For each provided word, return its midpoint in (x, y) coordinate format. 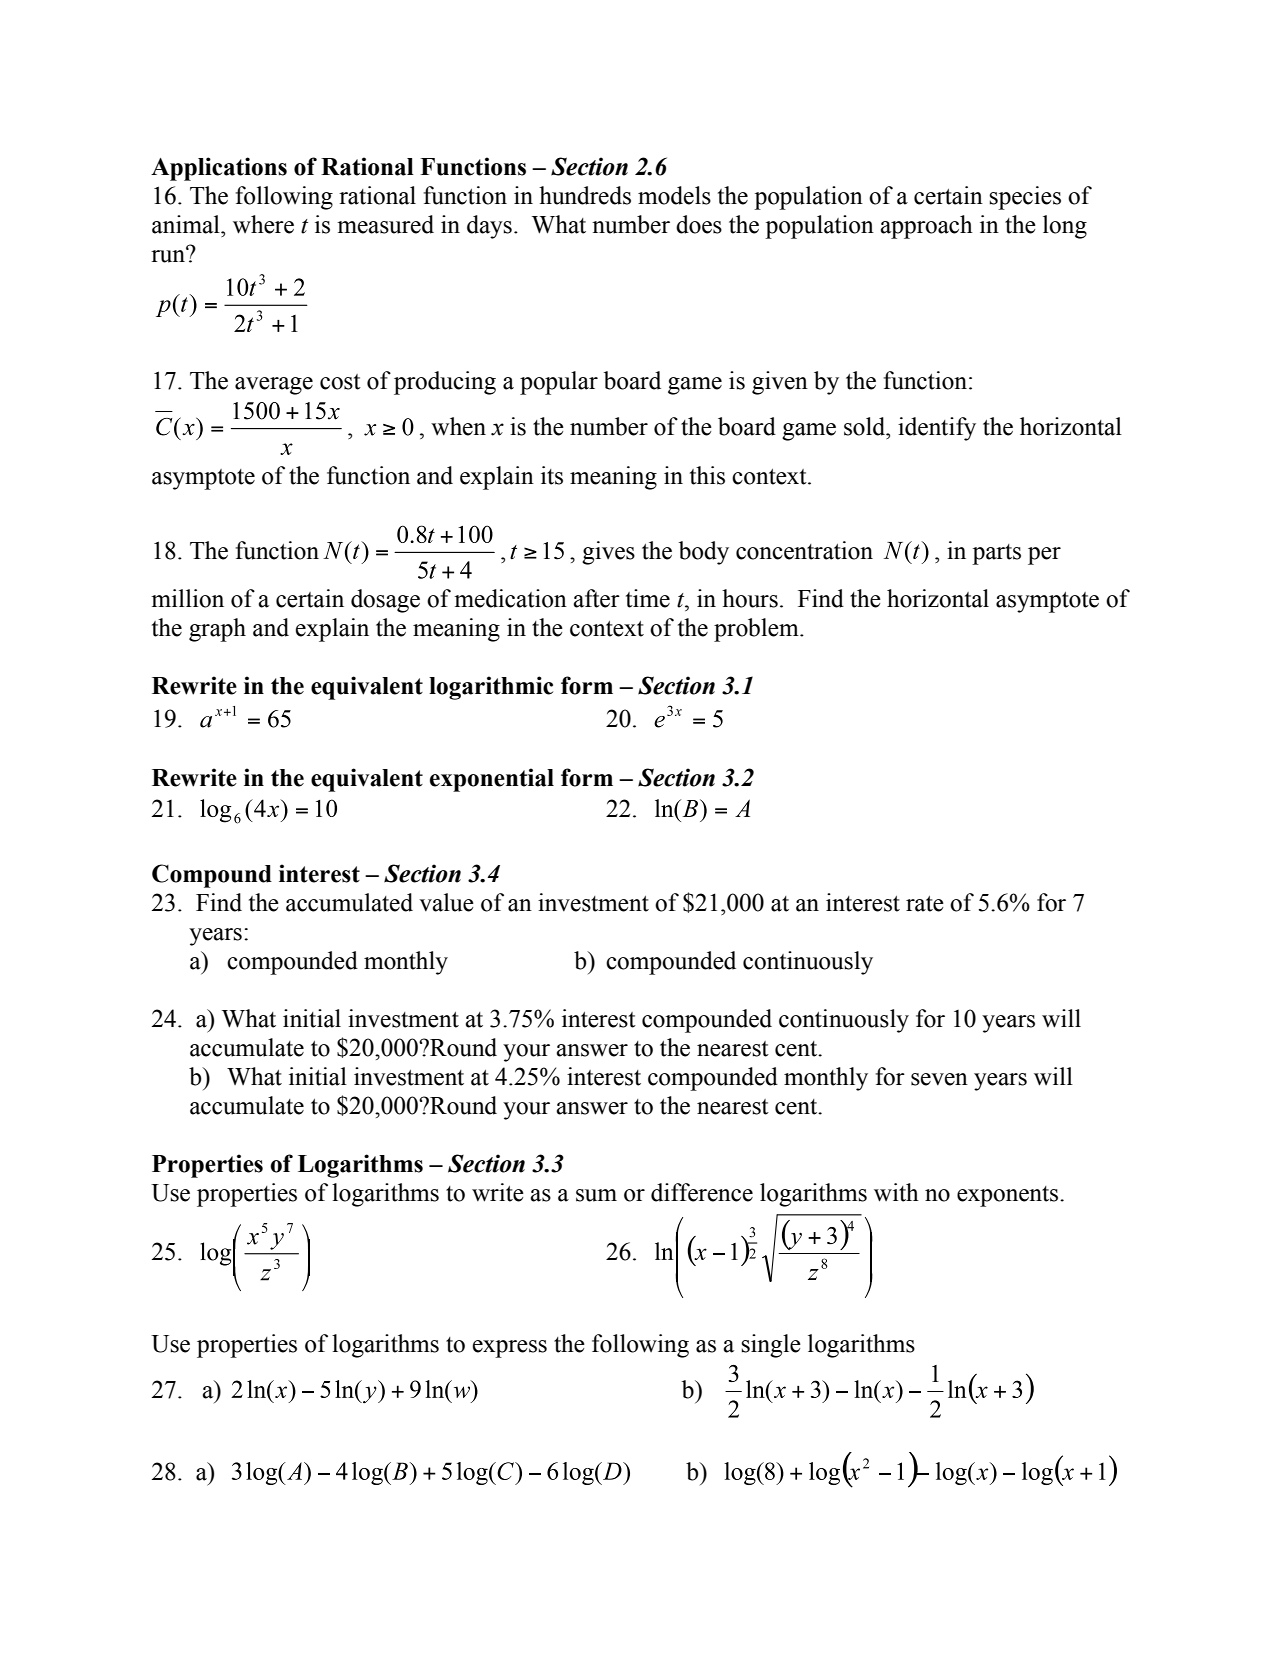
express (510, 1349)
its (552, 475)
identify (937, 429)
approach (926, 227)
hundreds (585, 195)
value (446, 902)
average (274, 386)
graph (217, 630)
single (771, 1346)
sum (596, 1195)
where (263, 224)
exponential (492, 780)
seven (939, 1079)
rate (925, 904)
